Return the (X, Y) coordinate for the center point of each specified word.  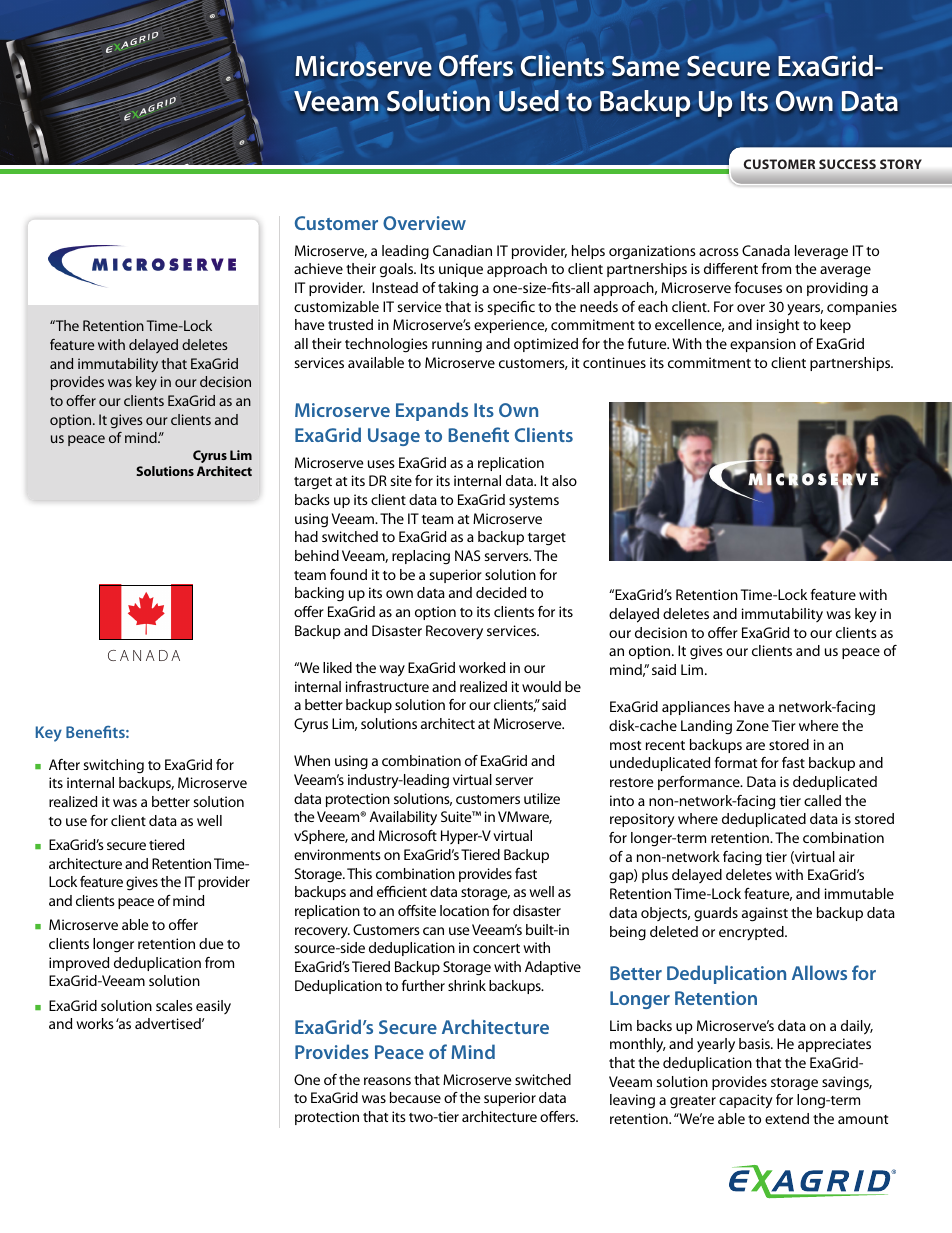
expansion (763, 345)
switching (113, 766)
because (415, 1097)
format (736, 762)
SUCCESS (847, 164)
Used (529, 100)
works (95, 1023)
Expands (432, 411)
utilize (542, 798)
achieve (318, 268)
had (306, 536)
